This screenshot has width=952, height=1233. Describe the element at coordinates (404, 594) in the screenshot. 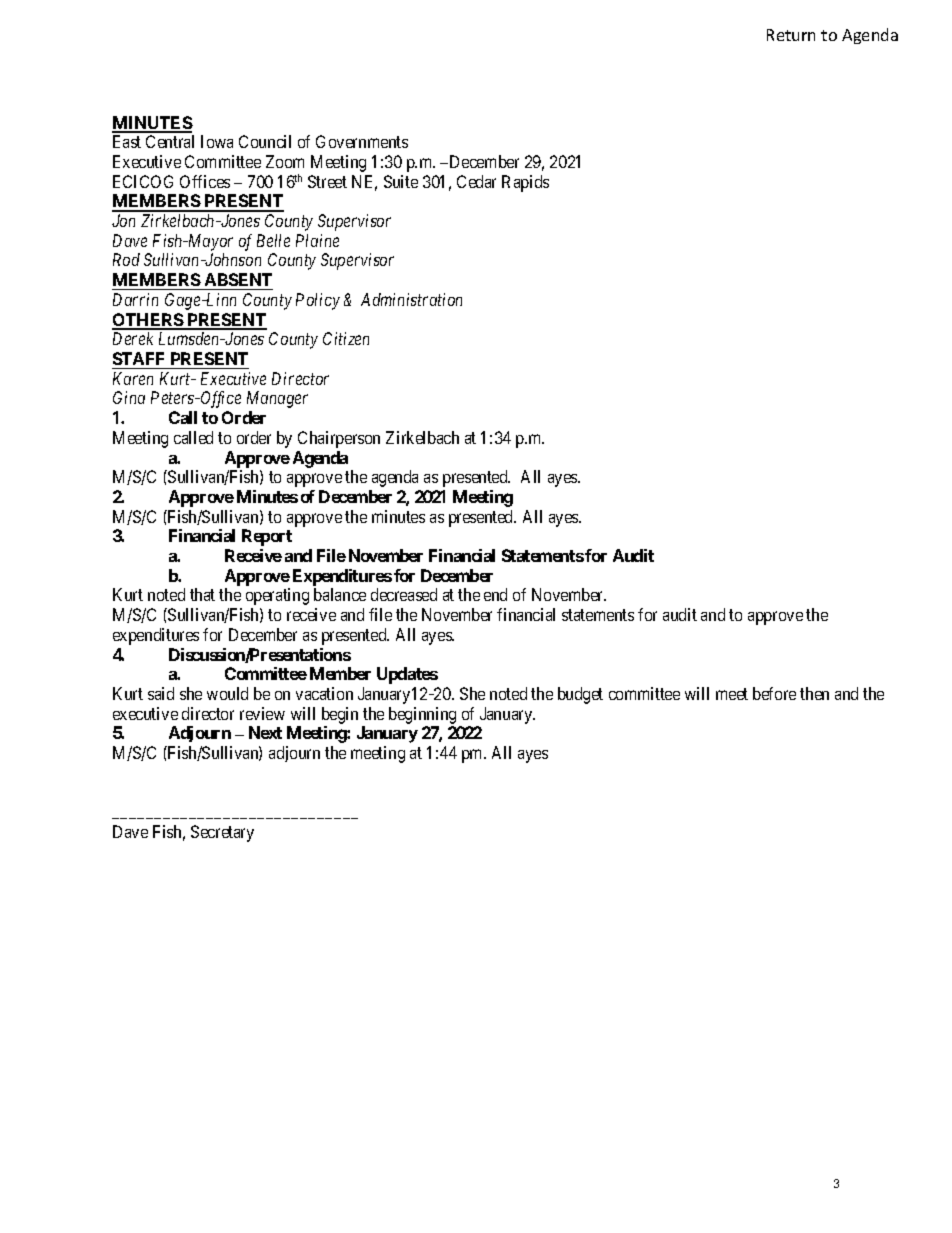

I see `decreased` at that location.
